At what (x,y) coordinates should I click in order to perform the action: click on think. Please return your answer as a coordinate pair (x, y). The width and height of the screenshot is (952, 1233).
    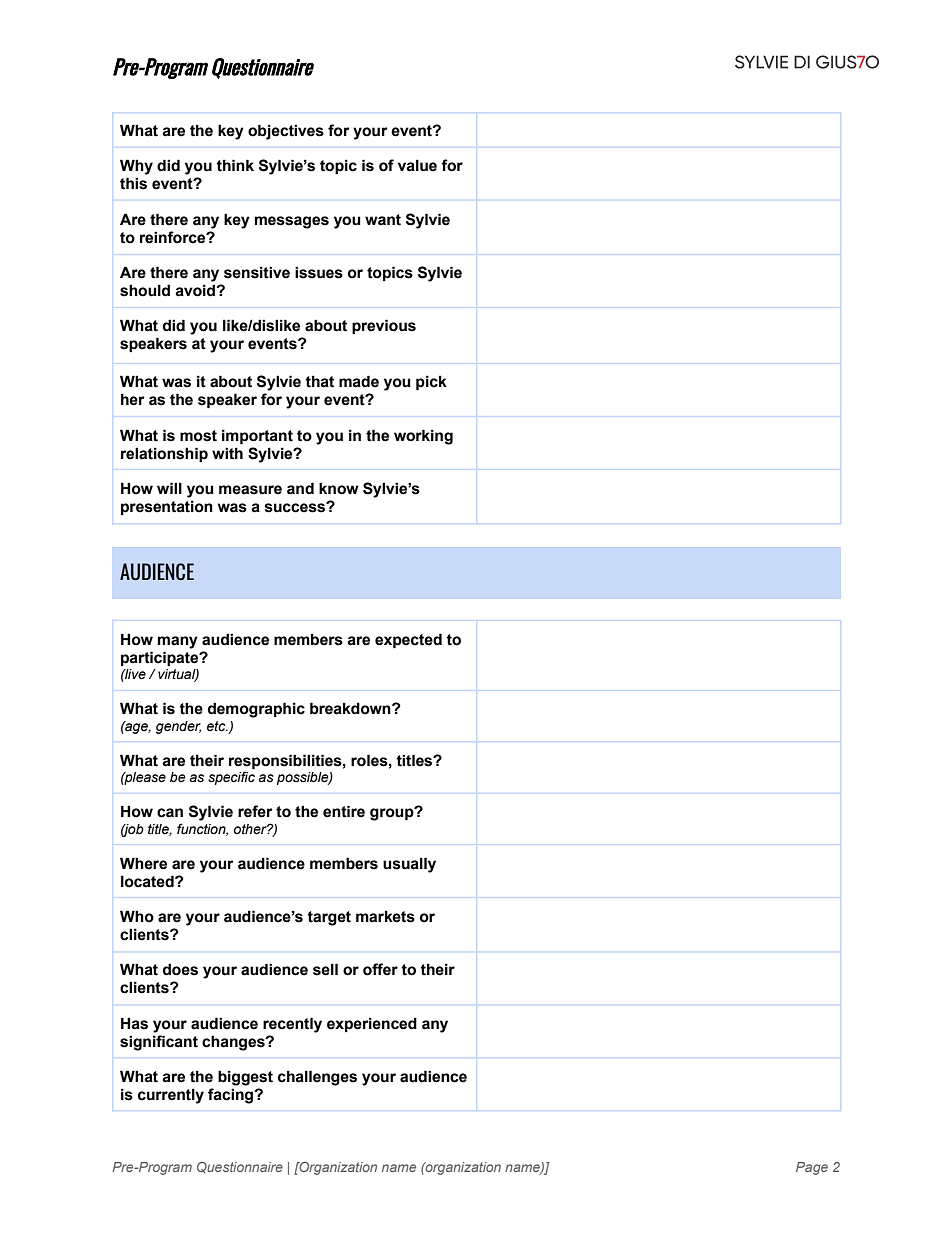
    Looking at the image, I should click on (235, 165).
